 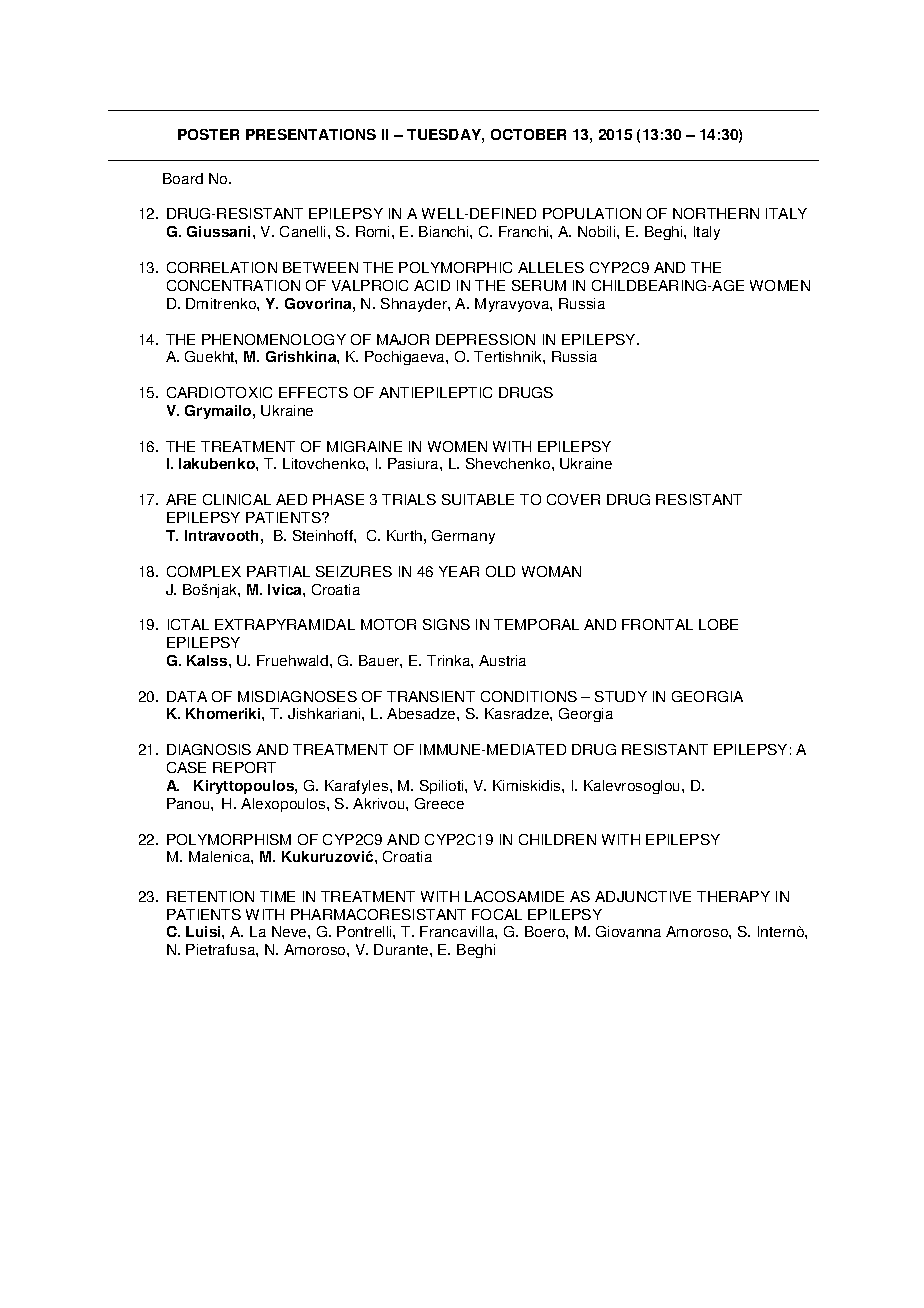 What do you see at coordinates (274, 339) in the screenshot?
I see `PHENOMENOLOGY` at bounding box center [274, 339].
